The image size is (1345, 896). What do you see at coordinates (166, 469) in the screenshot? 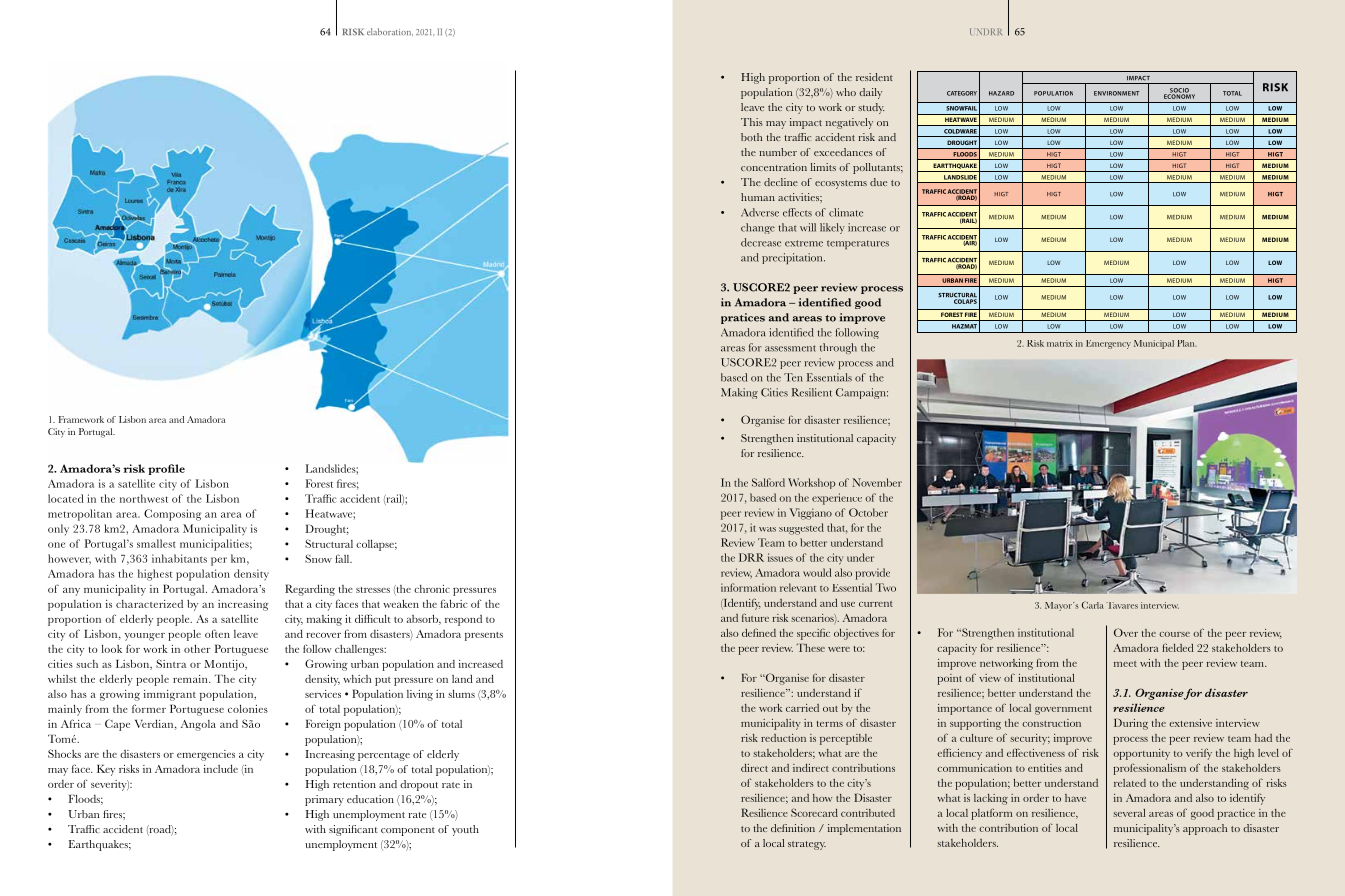
I see `profile` at bounding box center [166, 469].
